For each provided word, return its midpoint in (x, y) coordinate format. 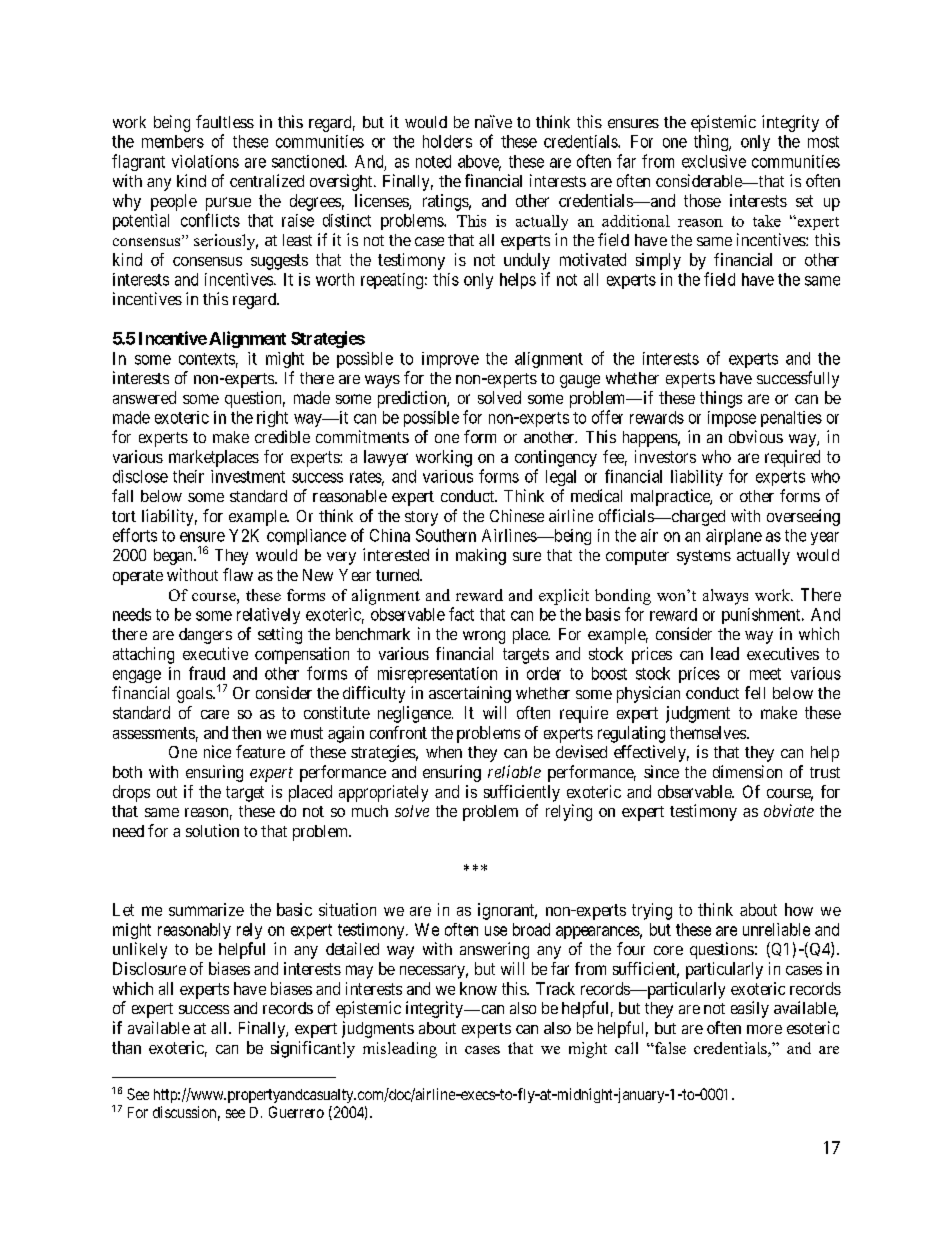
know (478, 988)
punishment (762, 616)
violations (205, 161)
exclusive (714, 161)
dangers (205, 636)
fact (461, 614)
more (764, 1029)
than (126, 1047)
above (479, 162)
